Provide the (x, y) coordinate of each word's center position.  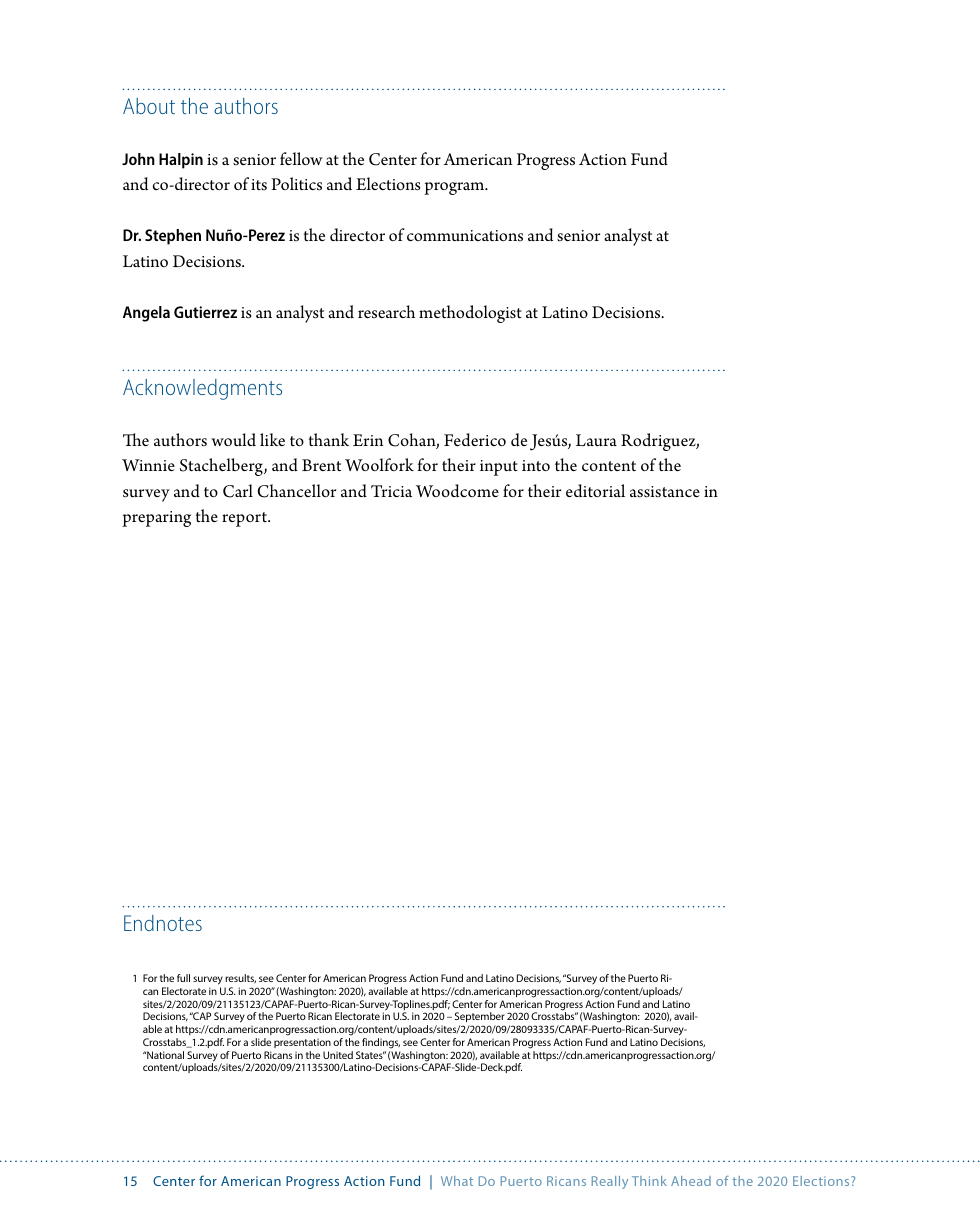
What (457, 1181)
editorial (595, 490)
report (245, 519)
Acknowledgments (202, 389)
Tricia (391, 491)
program (455, 188)
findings (381, 1043)
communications (465, 235)
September (480, 1017)
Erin (368, 440)
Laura (596, 440)
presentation (302, 1043)
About (149, 106)
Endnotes (163, 923)
